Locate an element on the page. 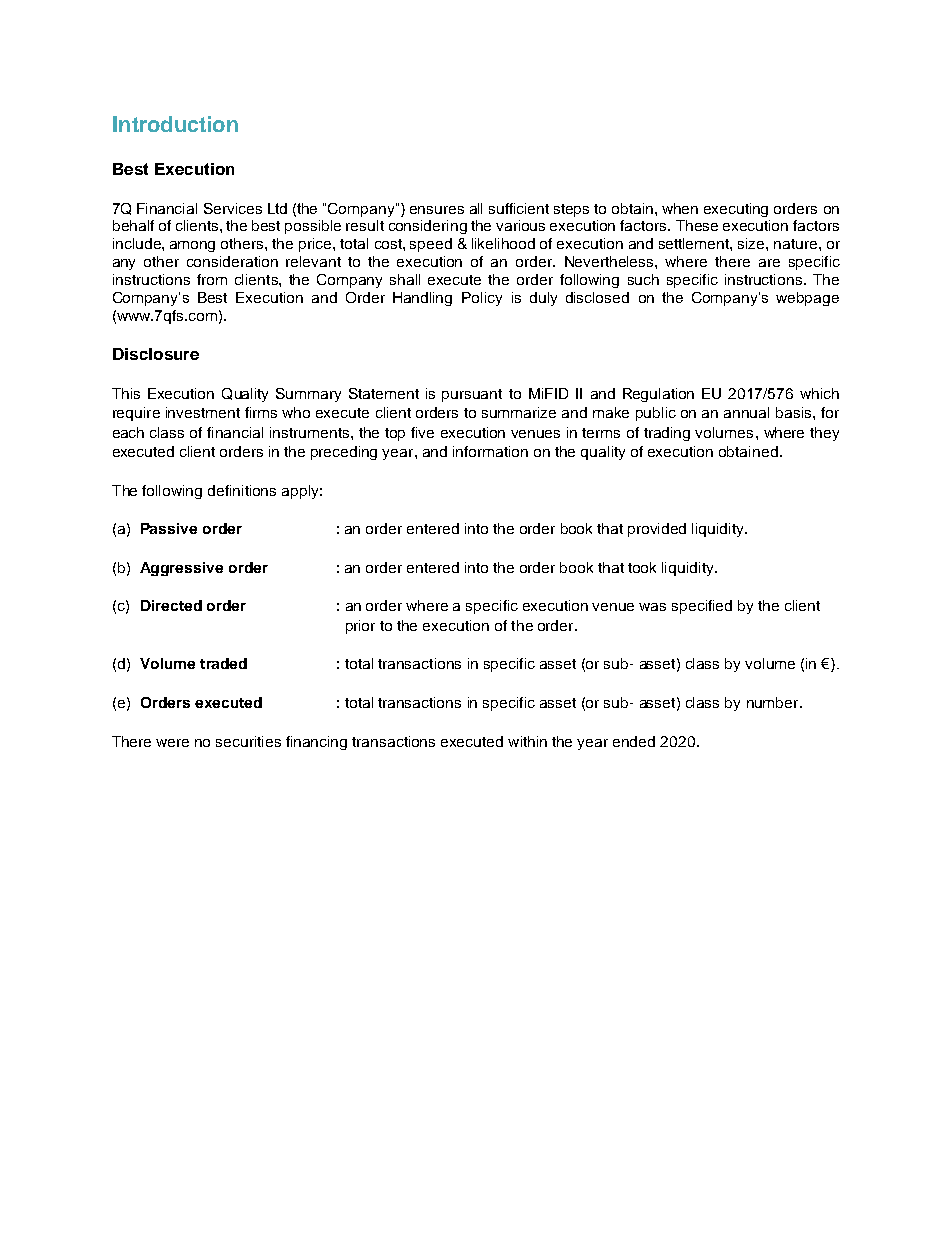 Image resolution: width=952 pixels, height=1233 pixels. specified is located at coordinates (702, 607).
